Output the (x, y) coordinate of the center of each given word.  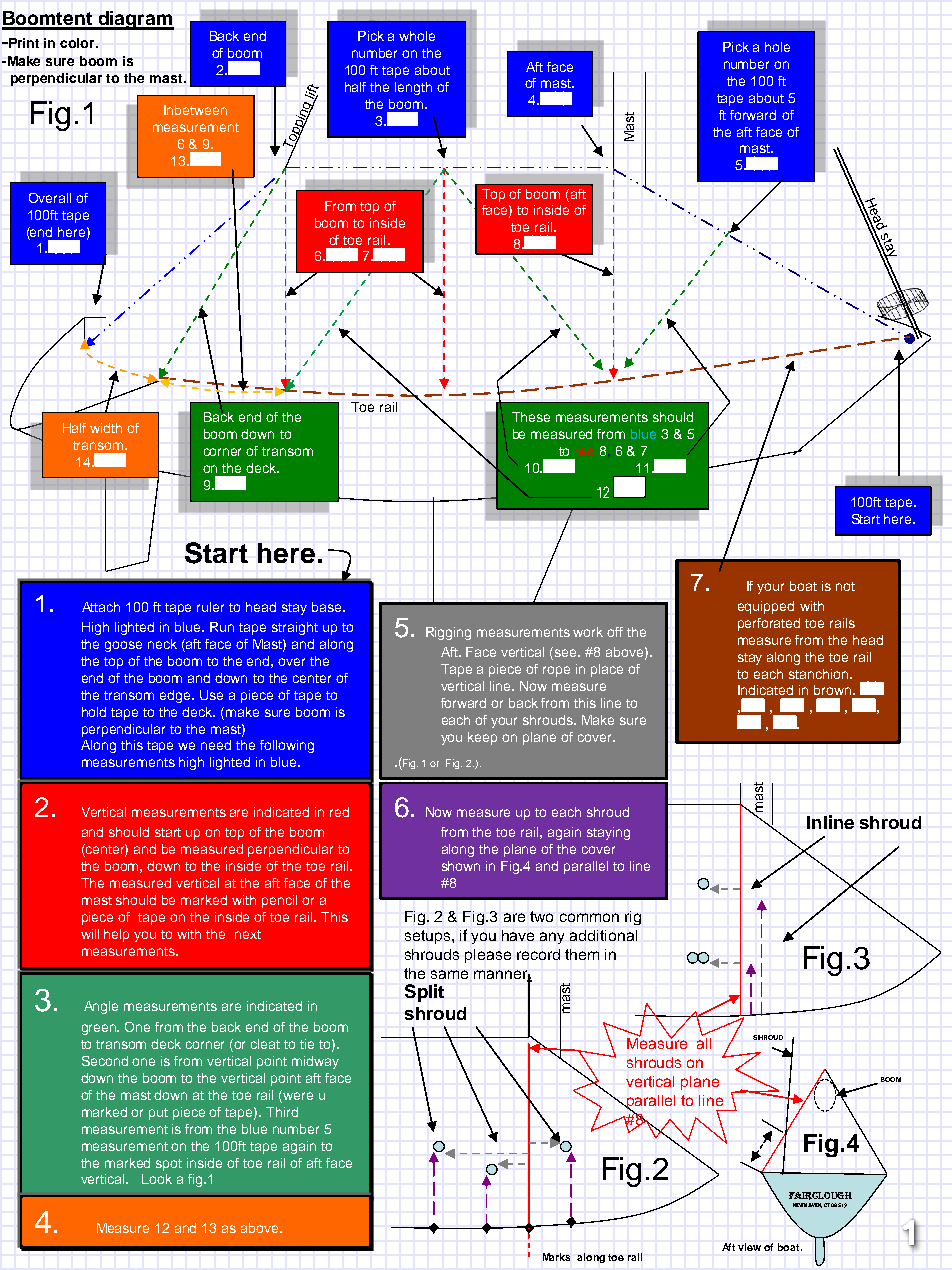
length (413, 88)
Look (157, 1179)
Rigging (448, 633)
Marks (556, 1257)
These (531, 417)
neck (162, 644)
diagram (135, 20)
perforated (769, 624)
